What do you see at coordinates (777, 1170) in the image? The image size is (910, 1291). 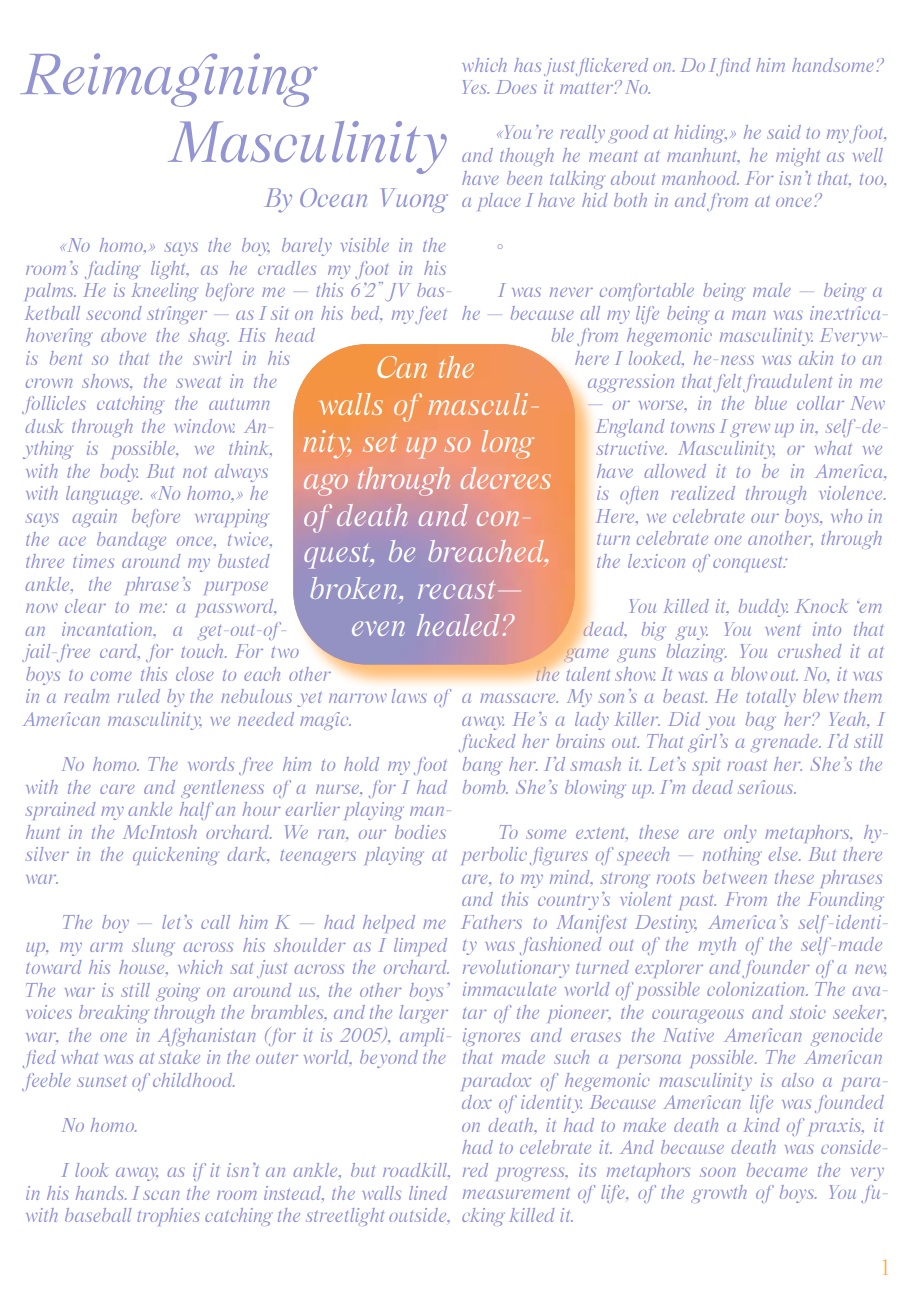 I see `became` at bounding box center [777, 1170].
